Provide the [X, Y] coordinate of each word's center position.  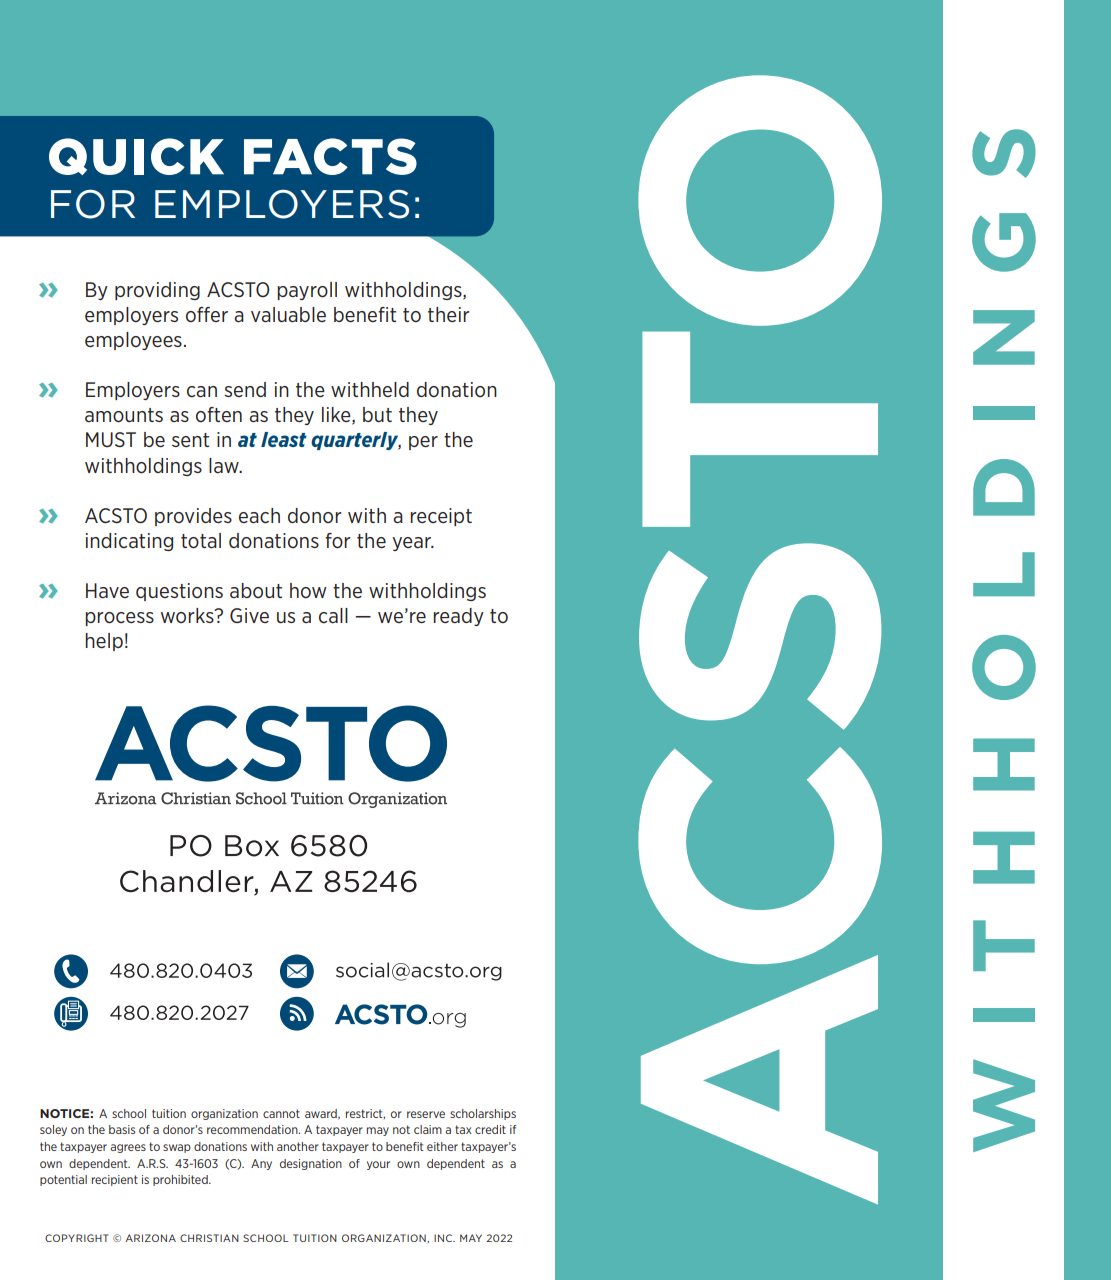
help [104, 642]
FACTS [330, 156]
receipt [441, 517]
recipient [115, 1180]
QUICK [136, 156]
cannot [281, 1113]
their [449, 314]
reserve [426, 1114]
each [259, 516]
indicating [129, 542]
